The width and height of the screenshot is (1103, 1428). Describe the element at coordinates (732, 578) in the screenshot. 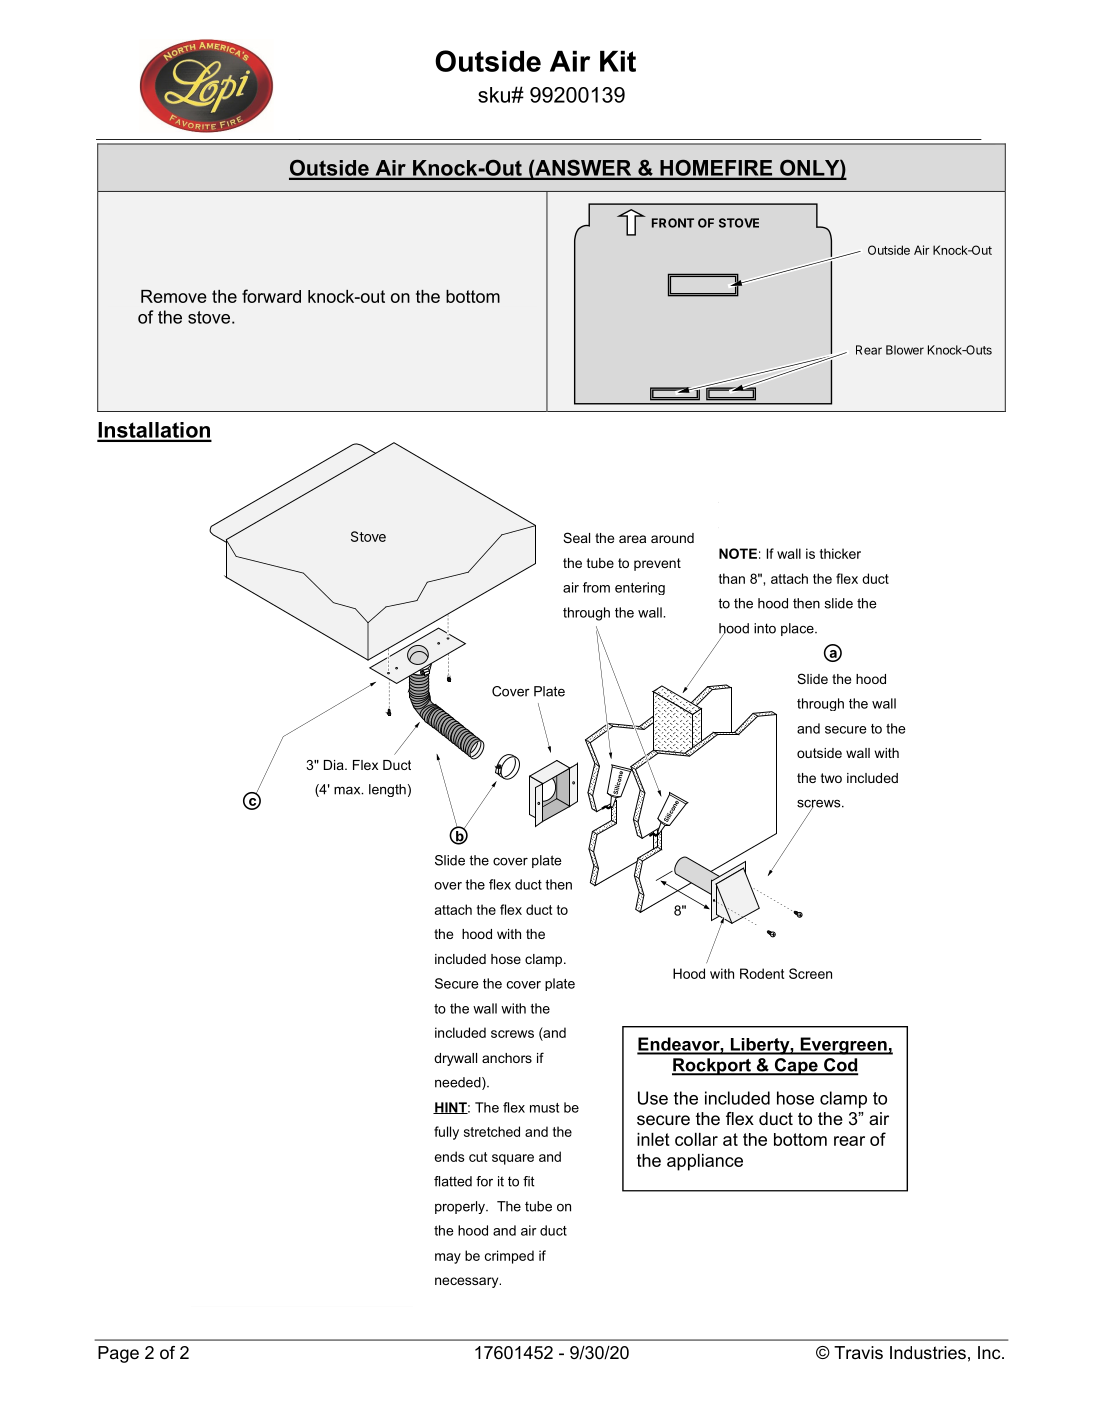

I see `than` at that location.
